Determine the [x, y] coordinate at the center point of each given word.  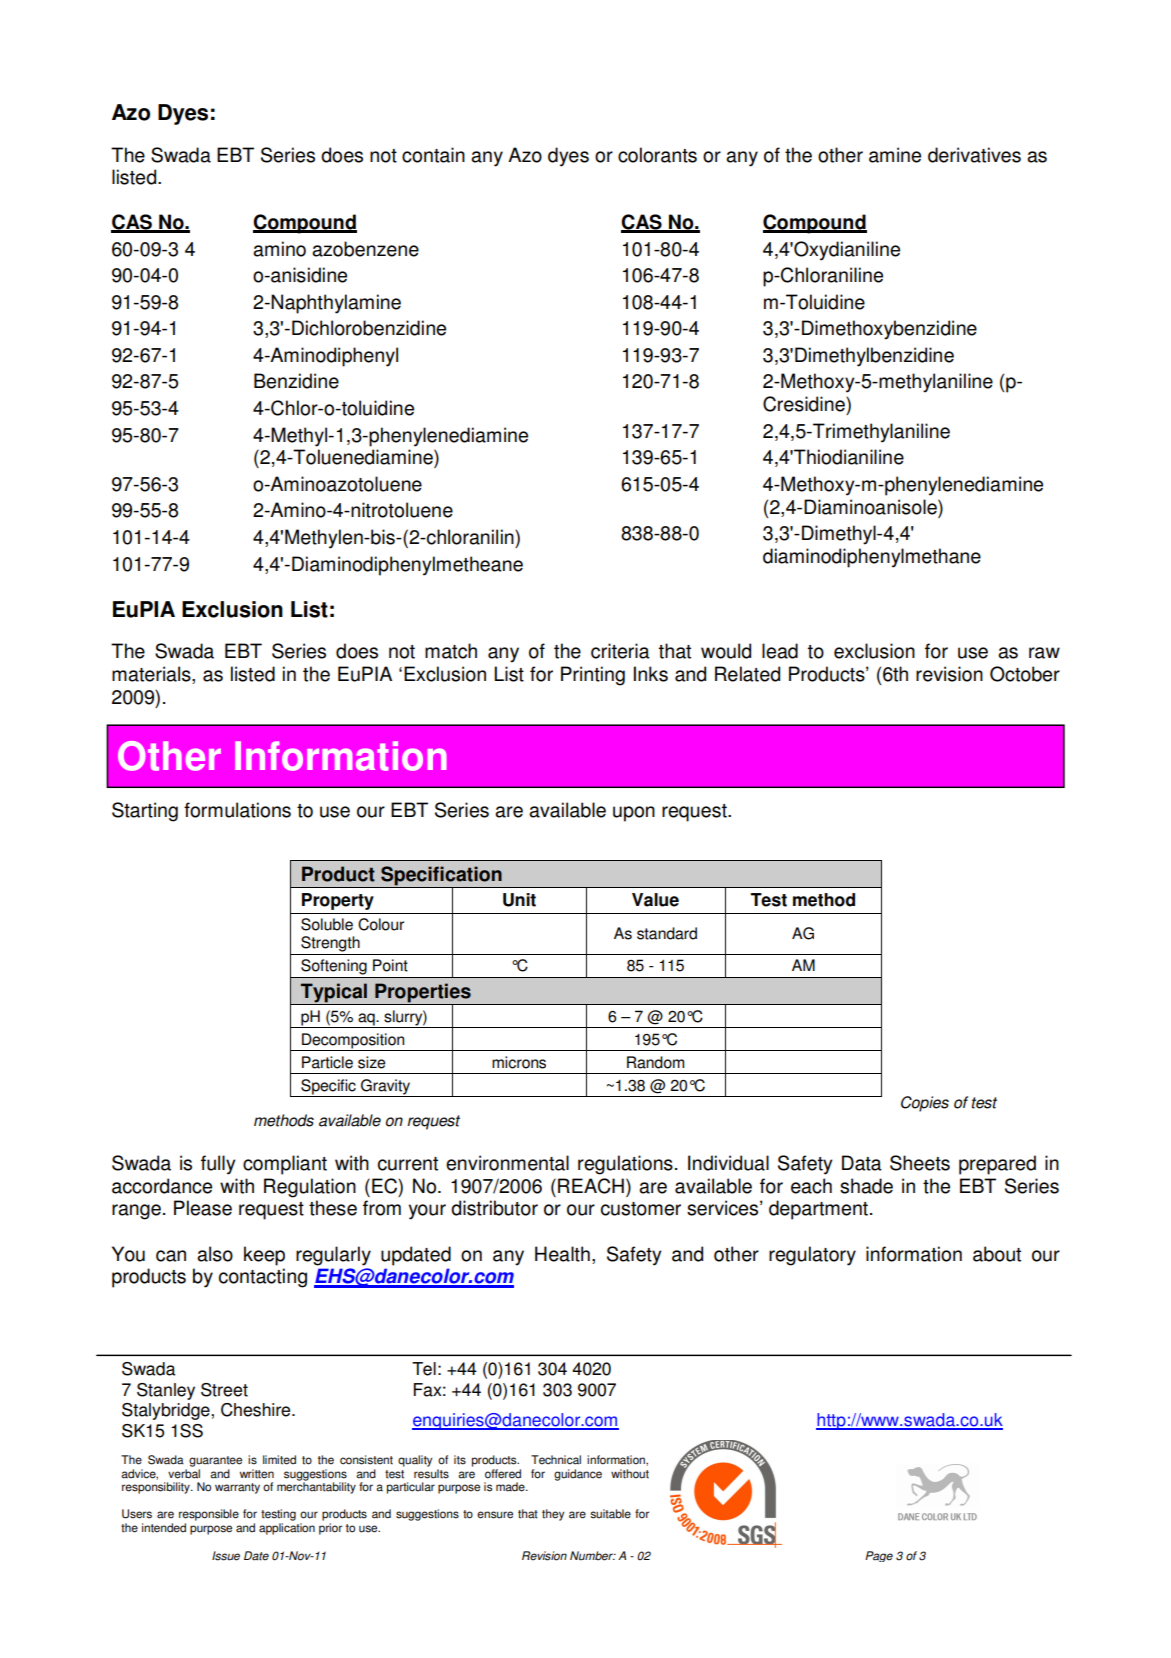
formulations [237, 810]
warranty [237, 1488]
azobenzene [365, 249]
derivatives [974, 155]
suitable [610, 1514]
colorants [657, 155]
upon [634, 814]
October [1025, 674]
